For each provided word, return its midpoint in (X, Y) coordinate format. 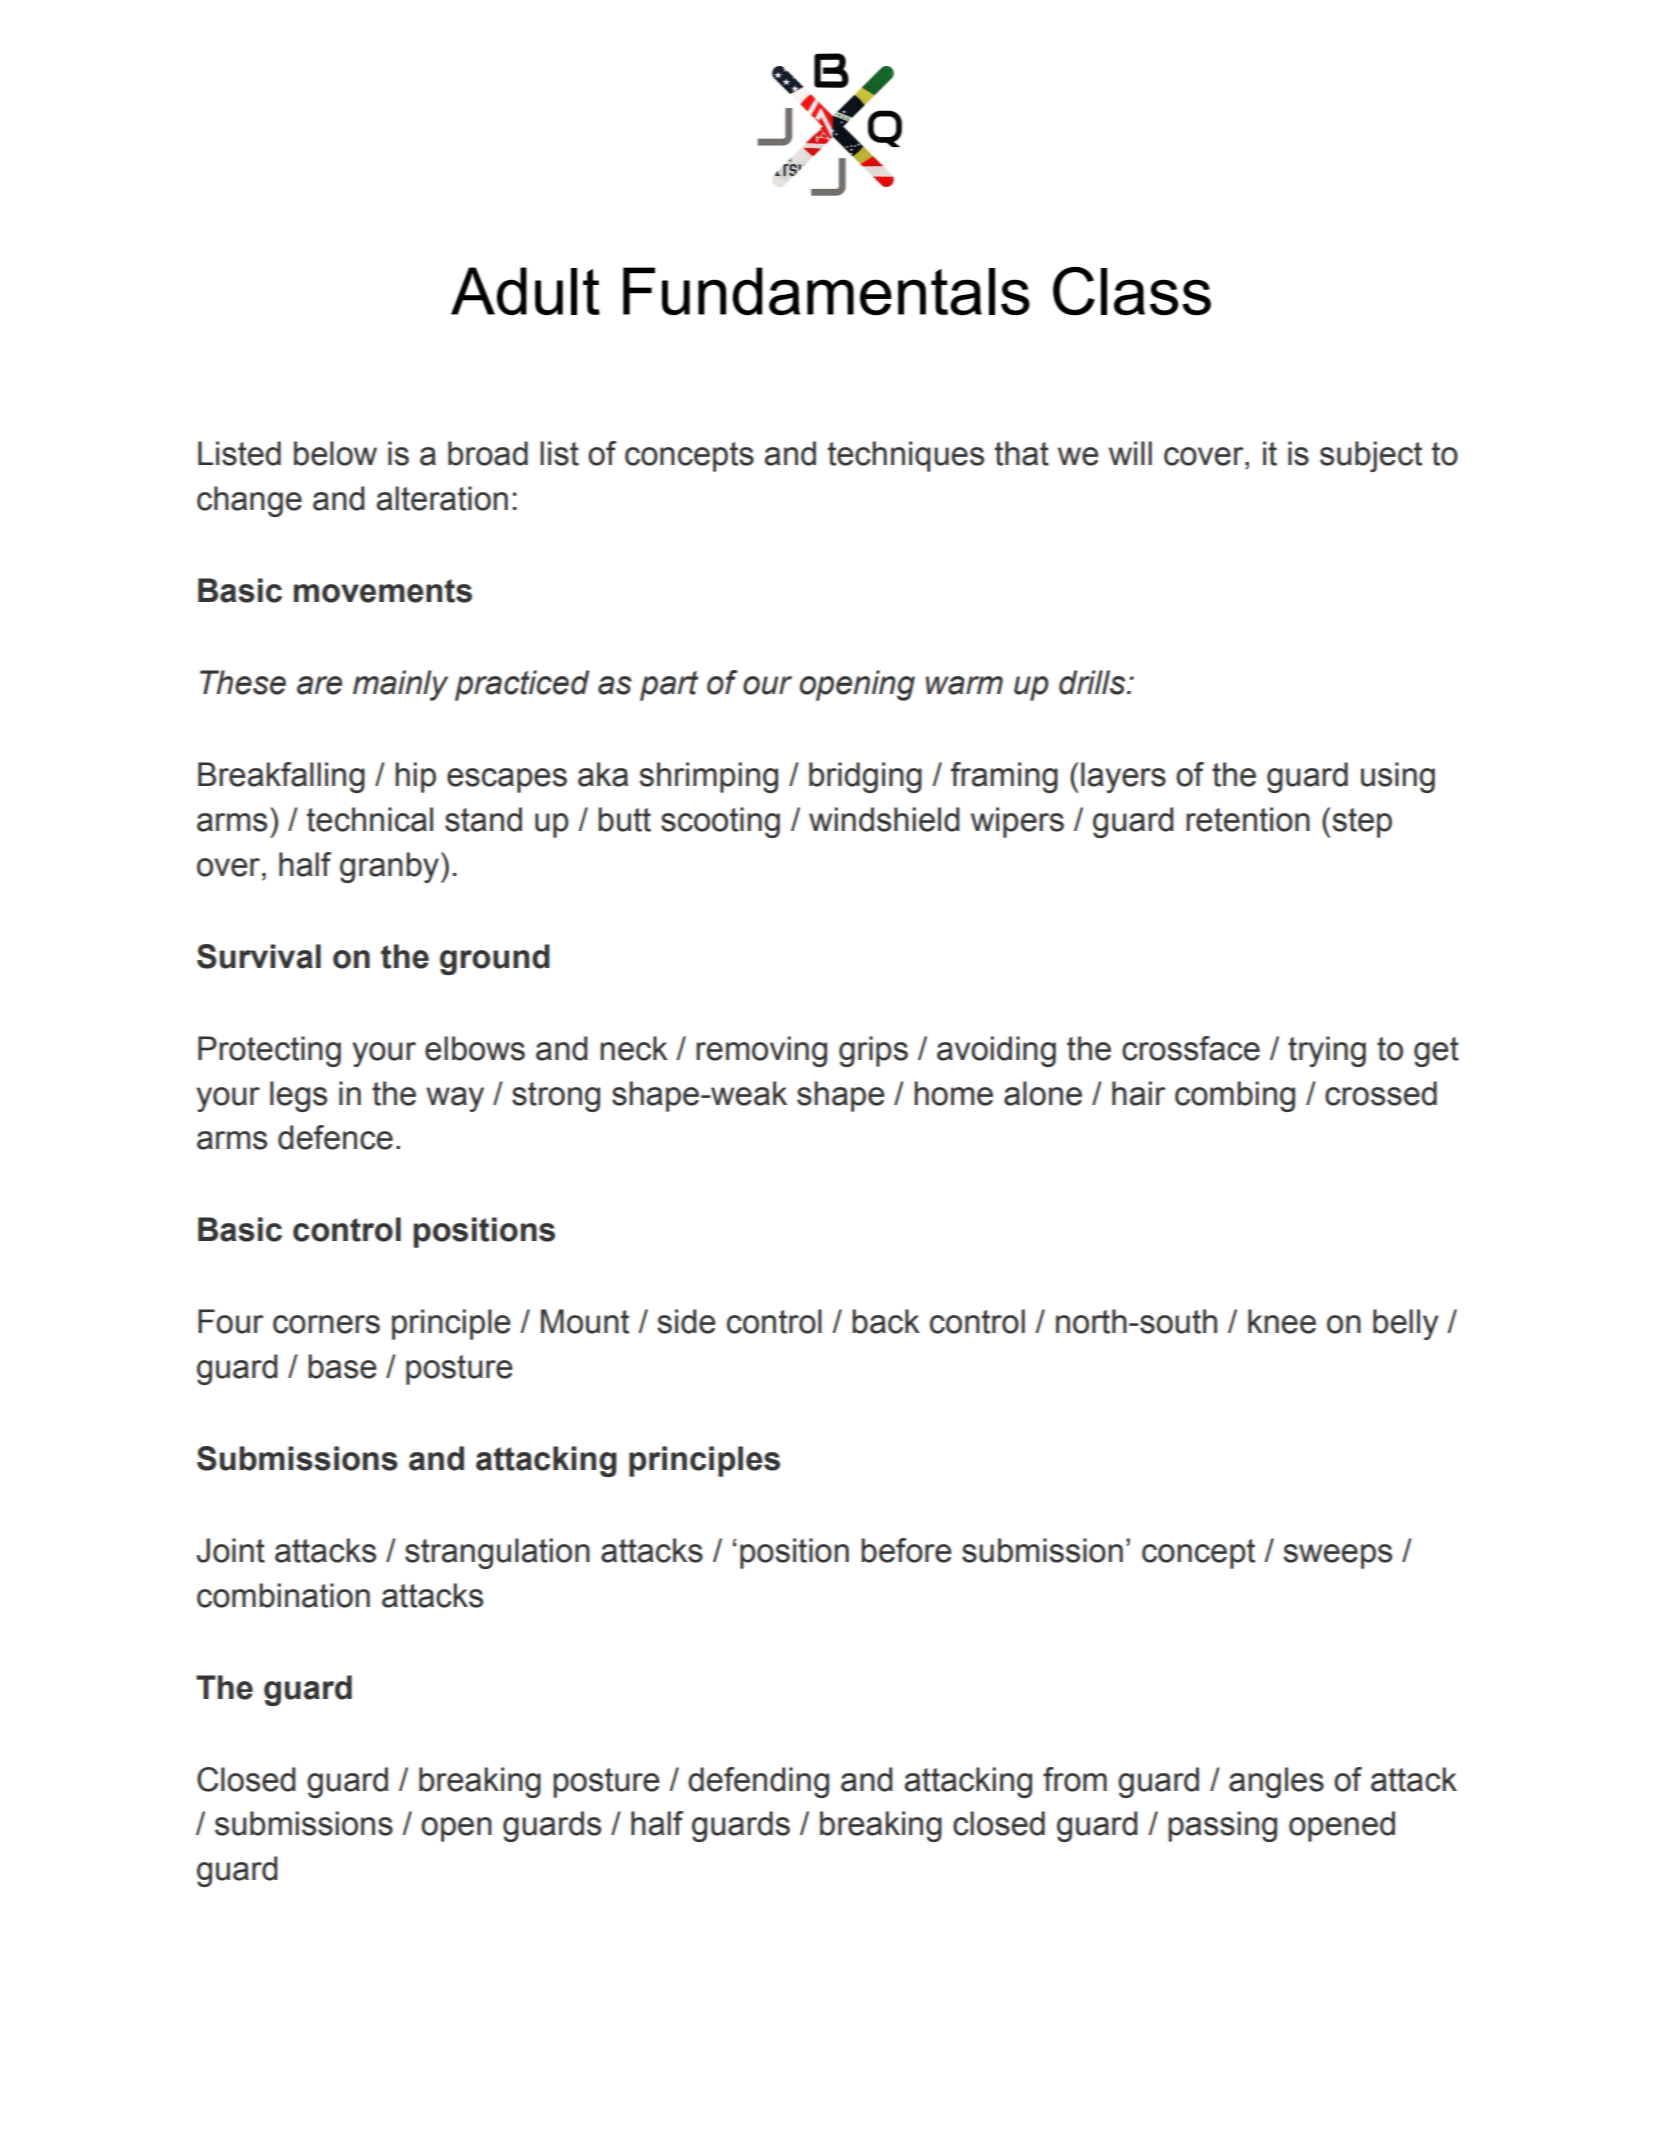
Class (1132, 291)
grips (873, 1051)
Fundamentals (826, 291)
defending (758, 1782)
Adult (525, 291)
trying (1327, 1051)
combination (283, 1595)
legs (298, 1096)
